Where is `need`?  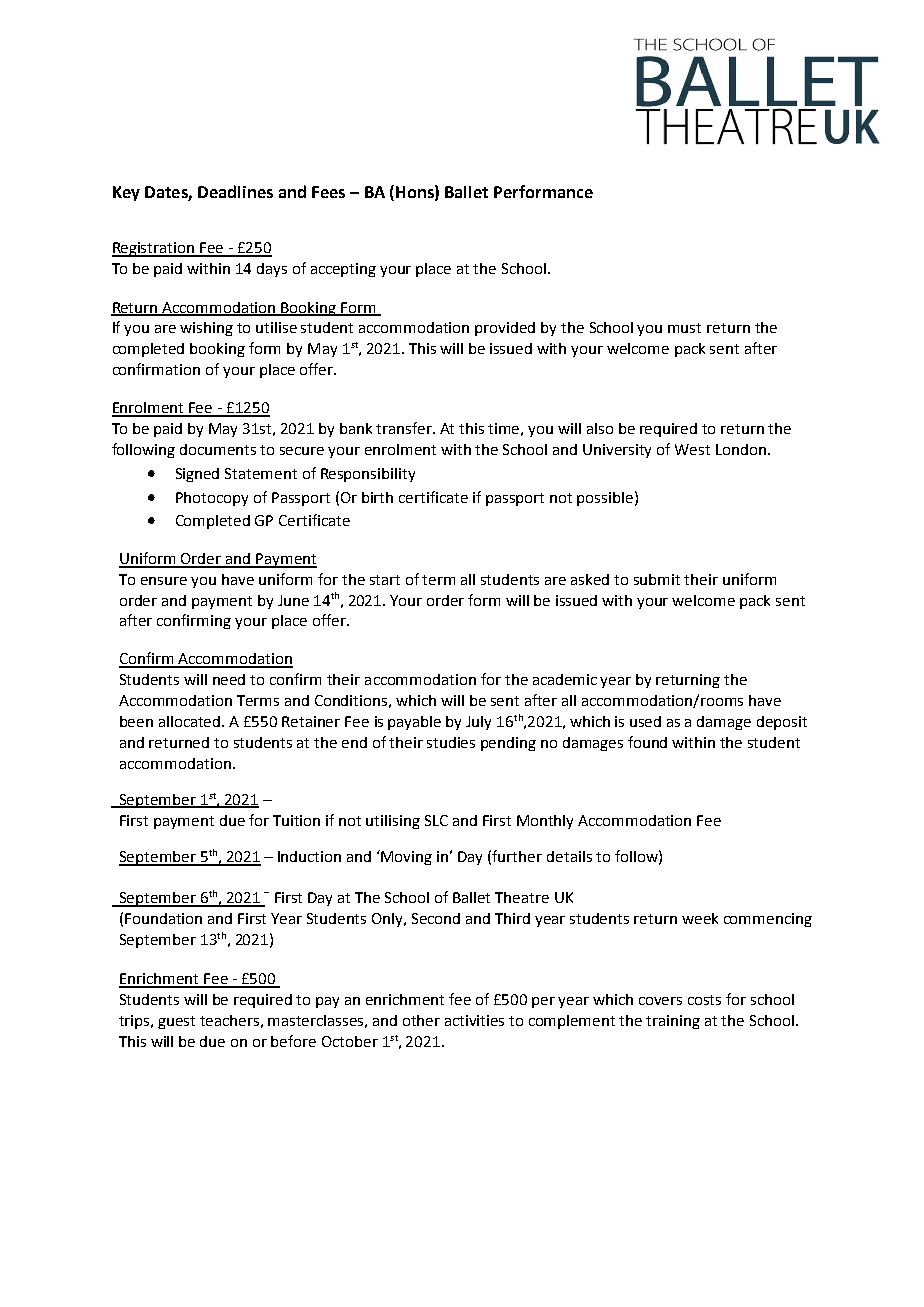 need is located at coordinates (229, 679).
